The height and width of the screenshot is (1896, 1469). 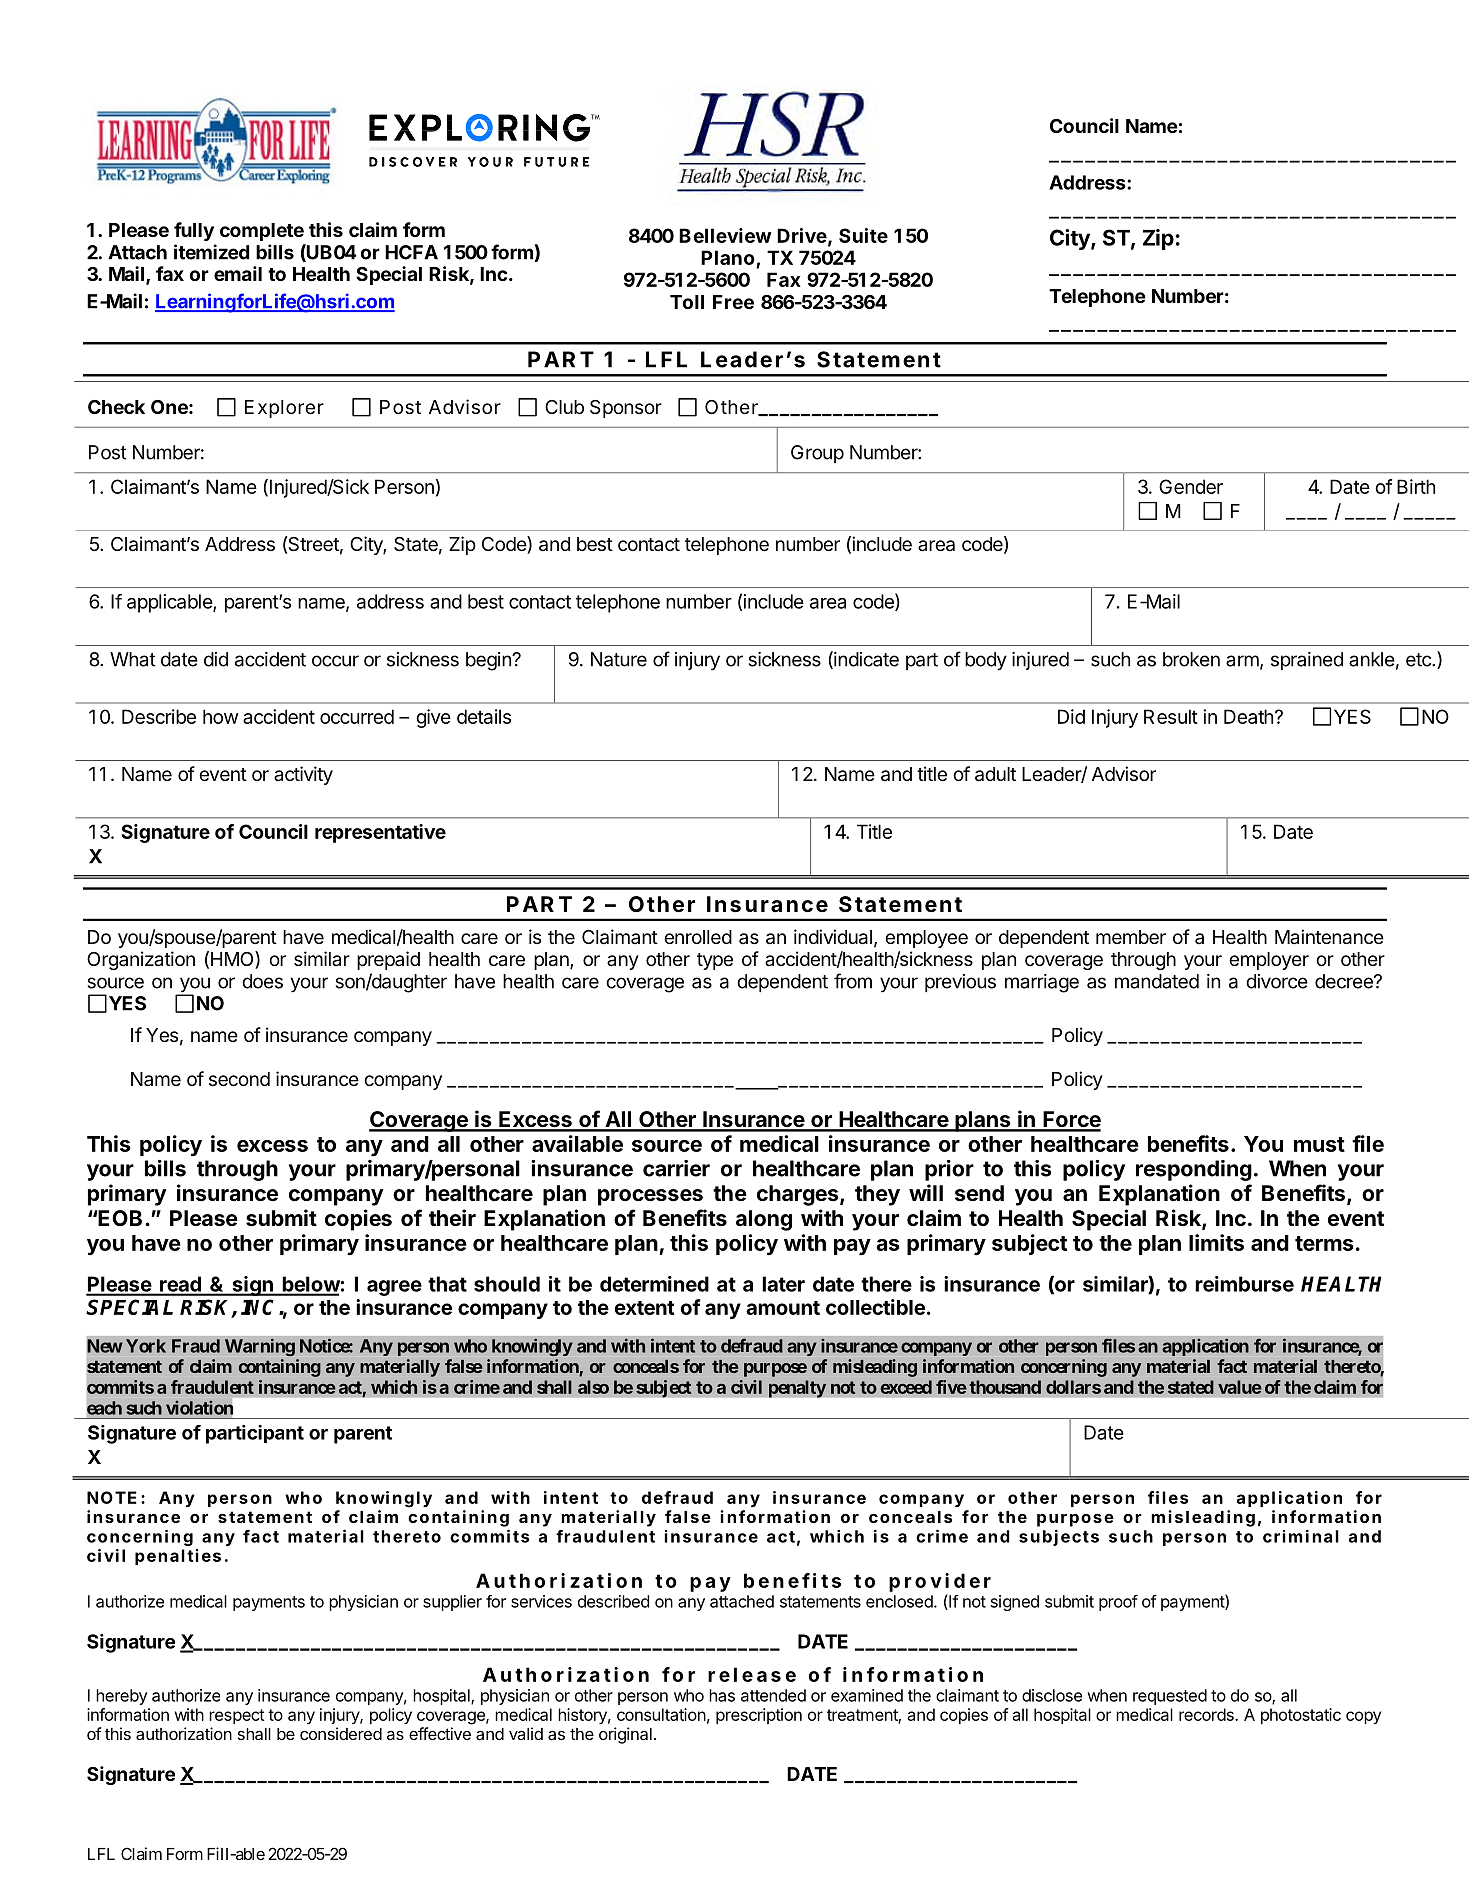 What do you see at coordinates (237, 1716) in the screenshot?
I see `respect` at bounding box center [237, 1716].
